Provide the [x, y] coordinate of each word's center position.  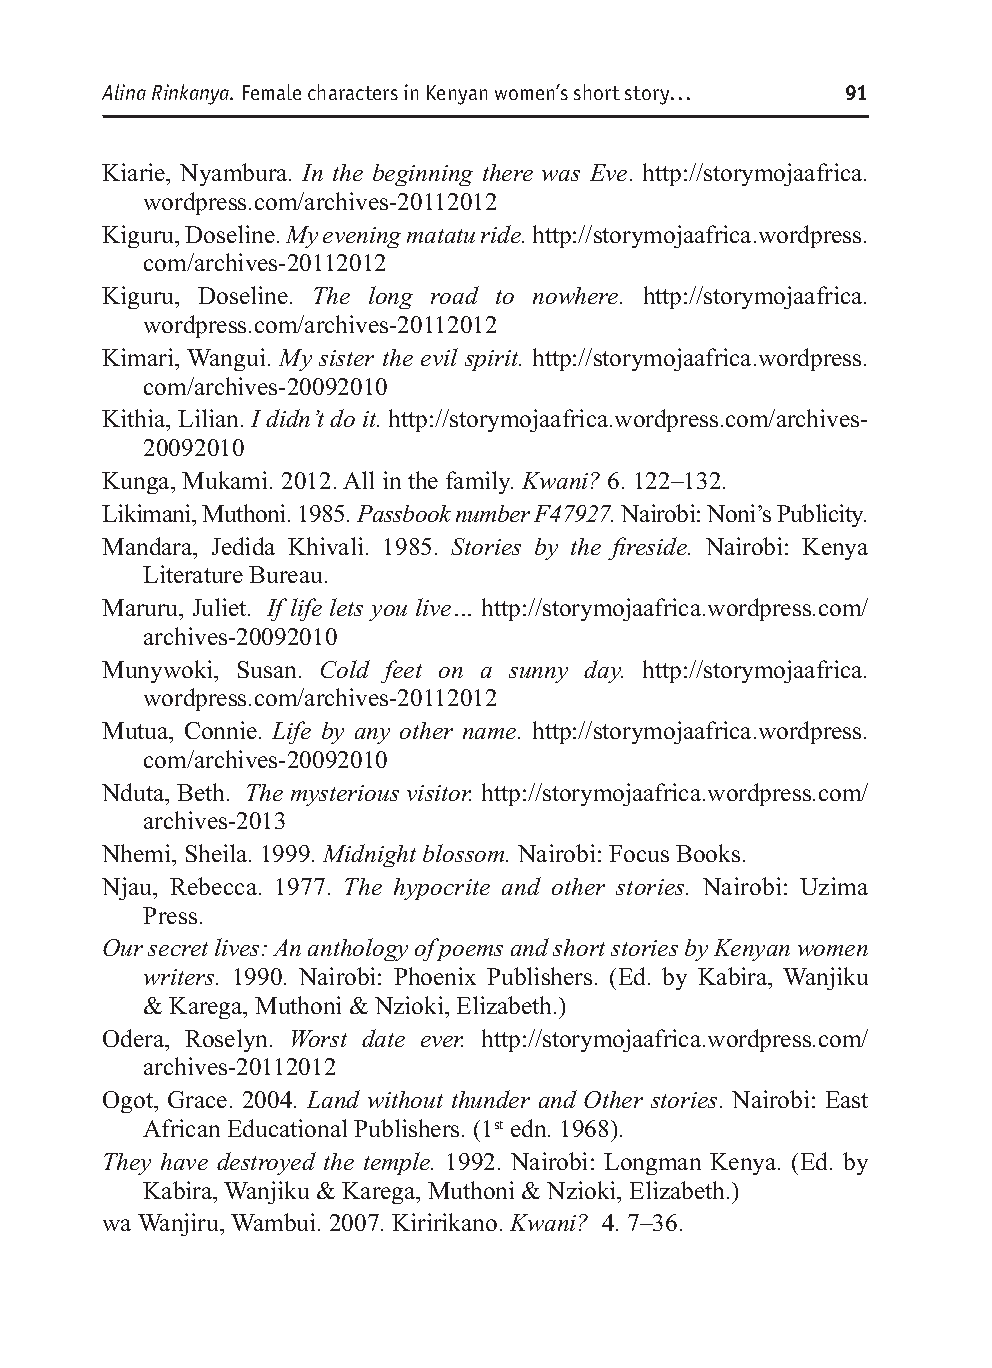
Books [708, 853]
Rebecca [215, 886]
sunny [538, 675]
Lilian [208, 418]
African [181, 1128]
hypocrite [442, 889]
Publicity [821, 515]
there [508, 172]
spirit [493, 360]
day [603, 671]
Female [272, 92]
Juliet [221, 607]
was [561, 175]
